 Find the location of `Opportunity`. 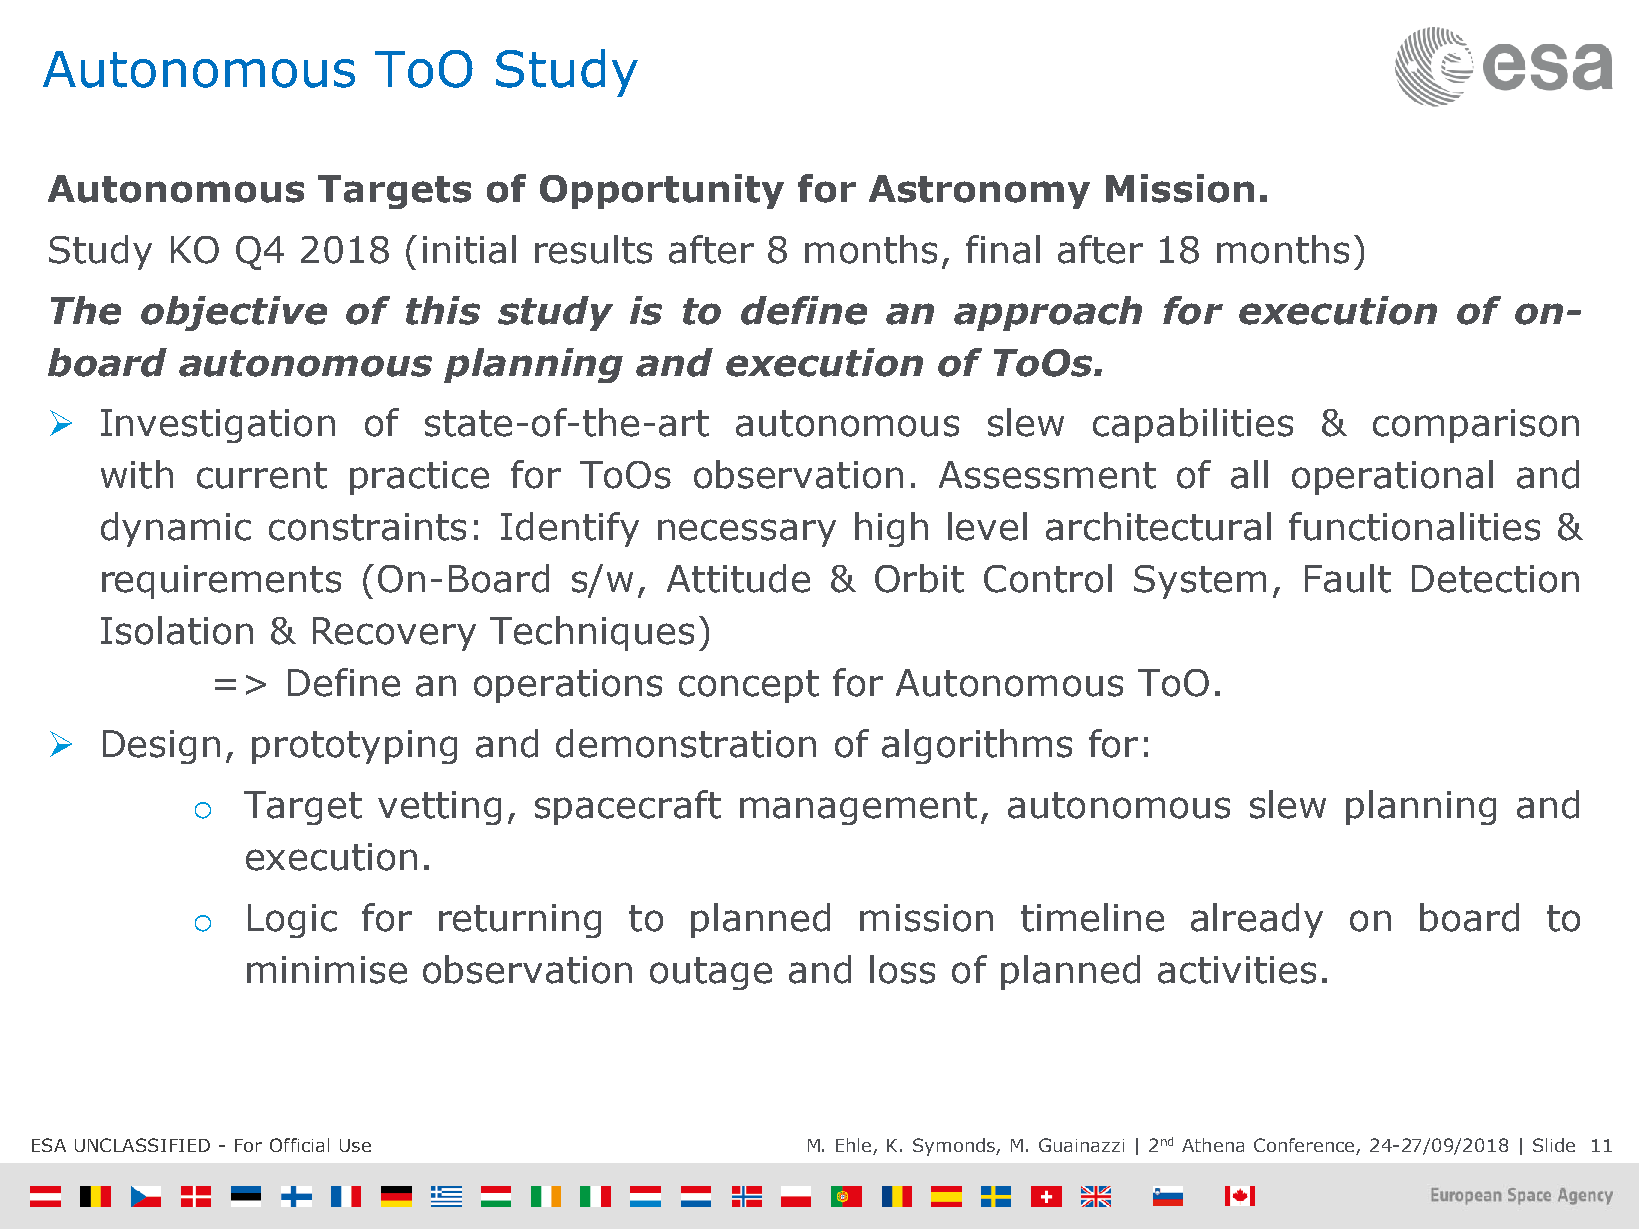

Opportunity is located at coordinates (662, 191).
